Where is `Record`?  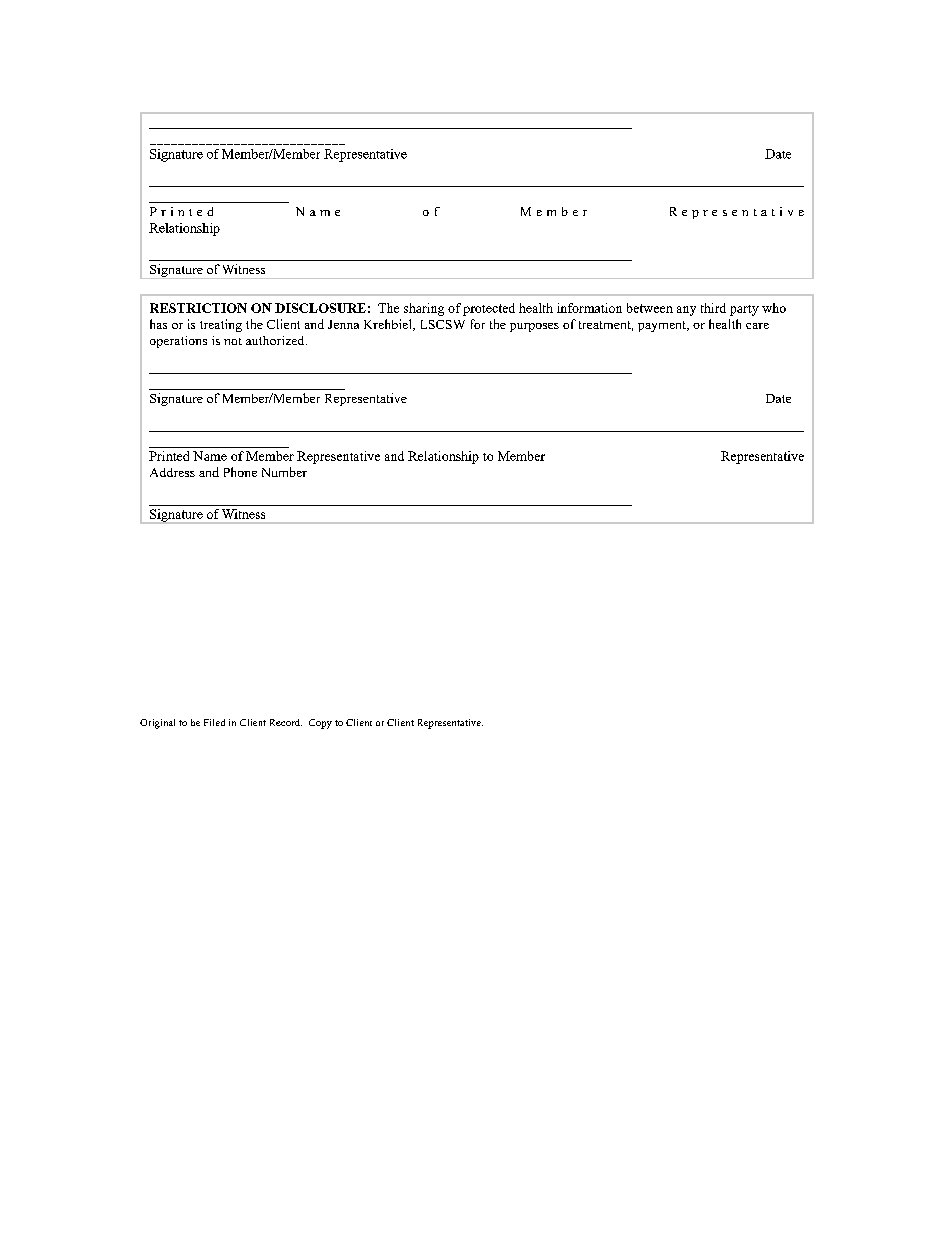 Record is located at coordinates (286, 722).
